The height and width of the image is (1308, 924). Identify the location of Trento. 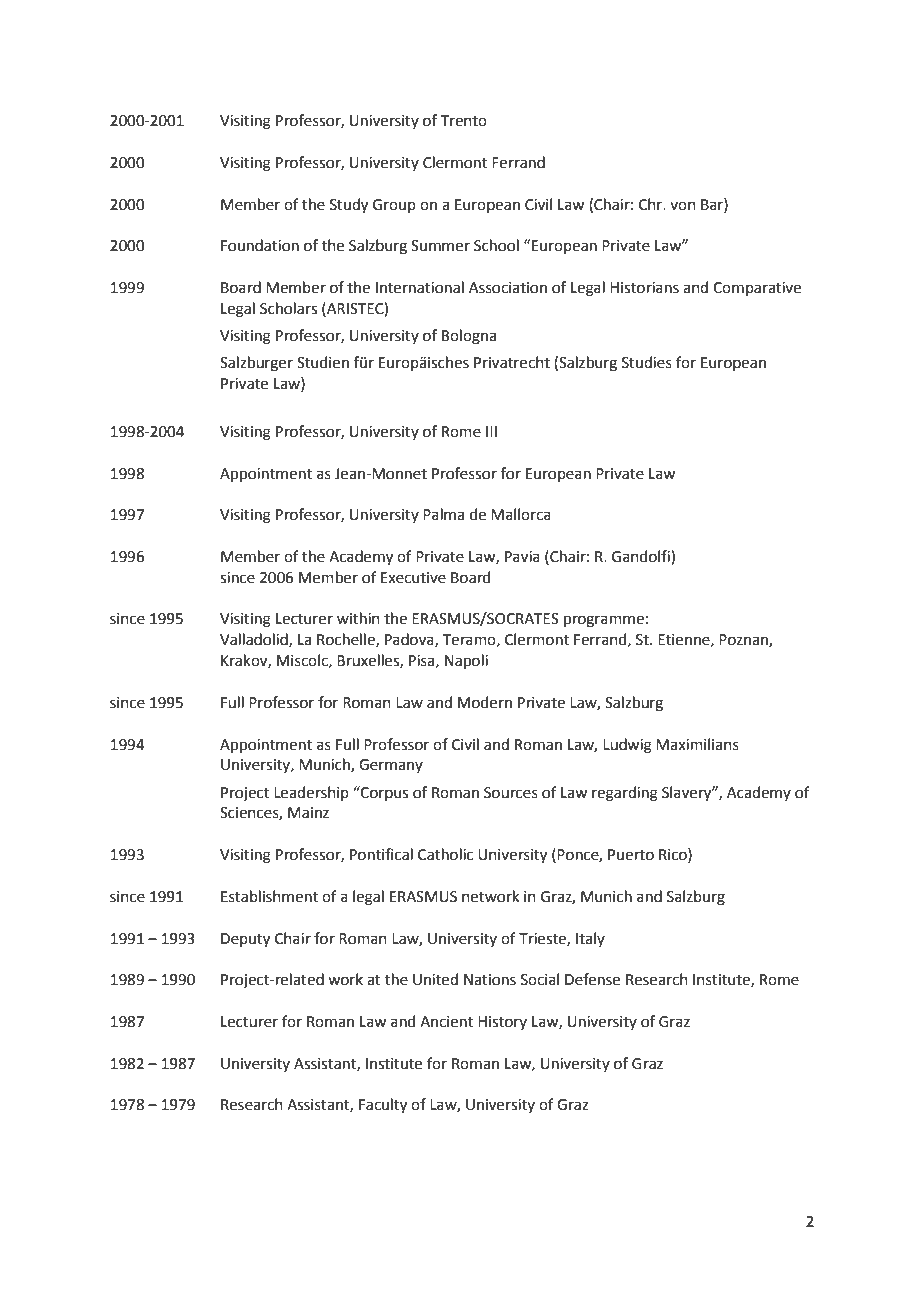
(464, 121).
